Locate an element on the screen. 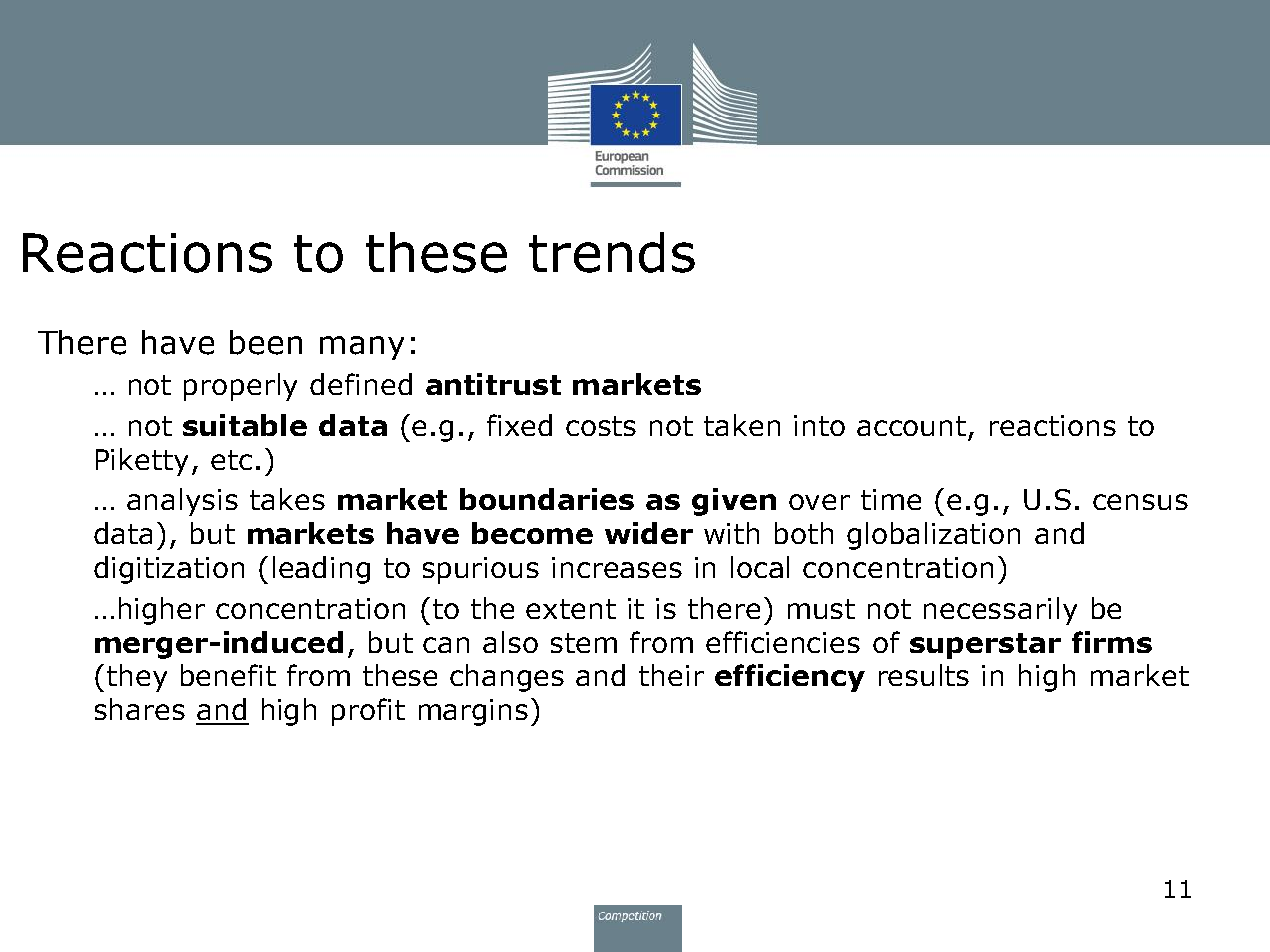  takes is located at coordinates (287, 499).
